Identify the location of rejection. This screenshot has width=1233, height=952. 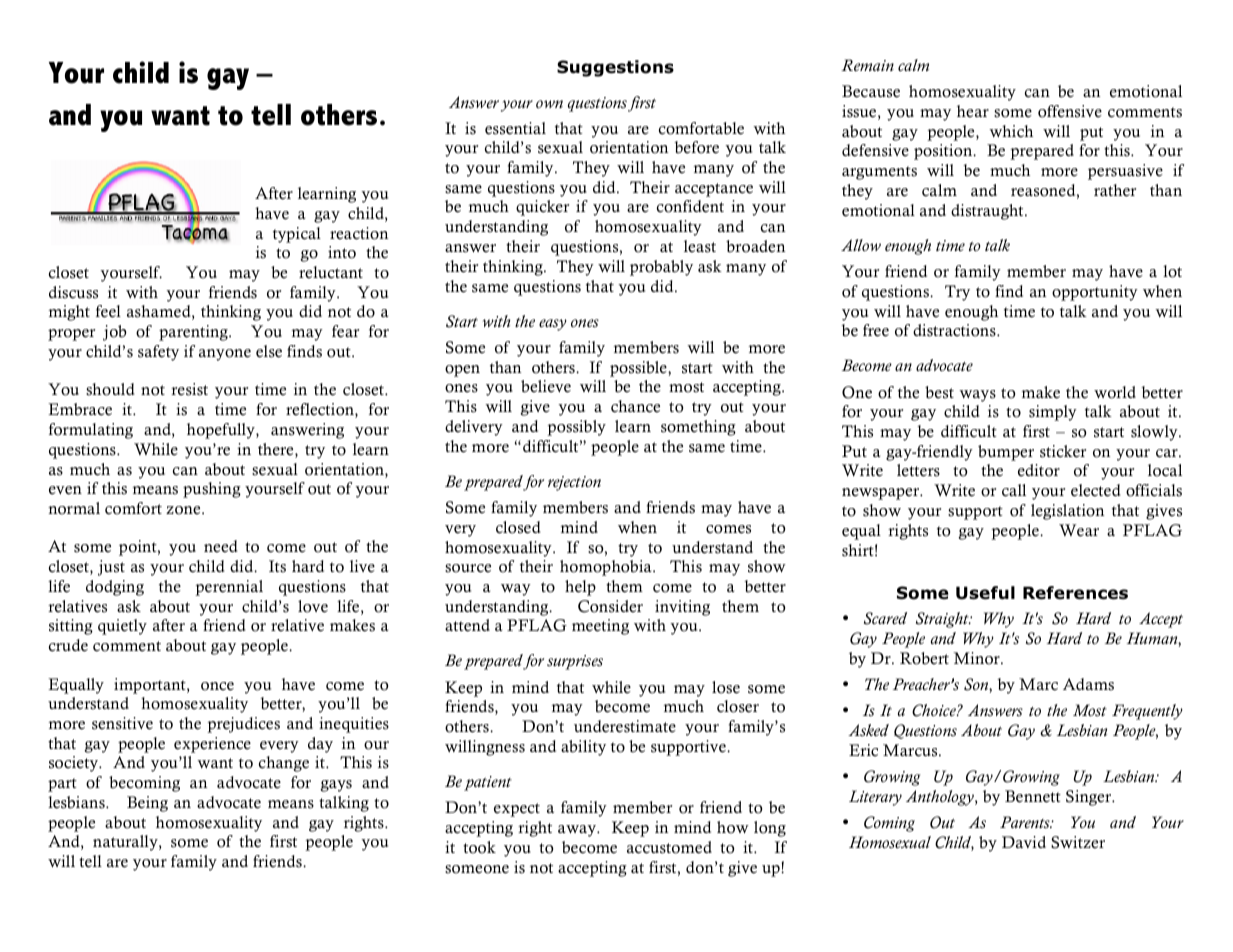
(574, 483).
